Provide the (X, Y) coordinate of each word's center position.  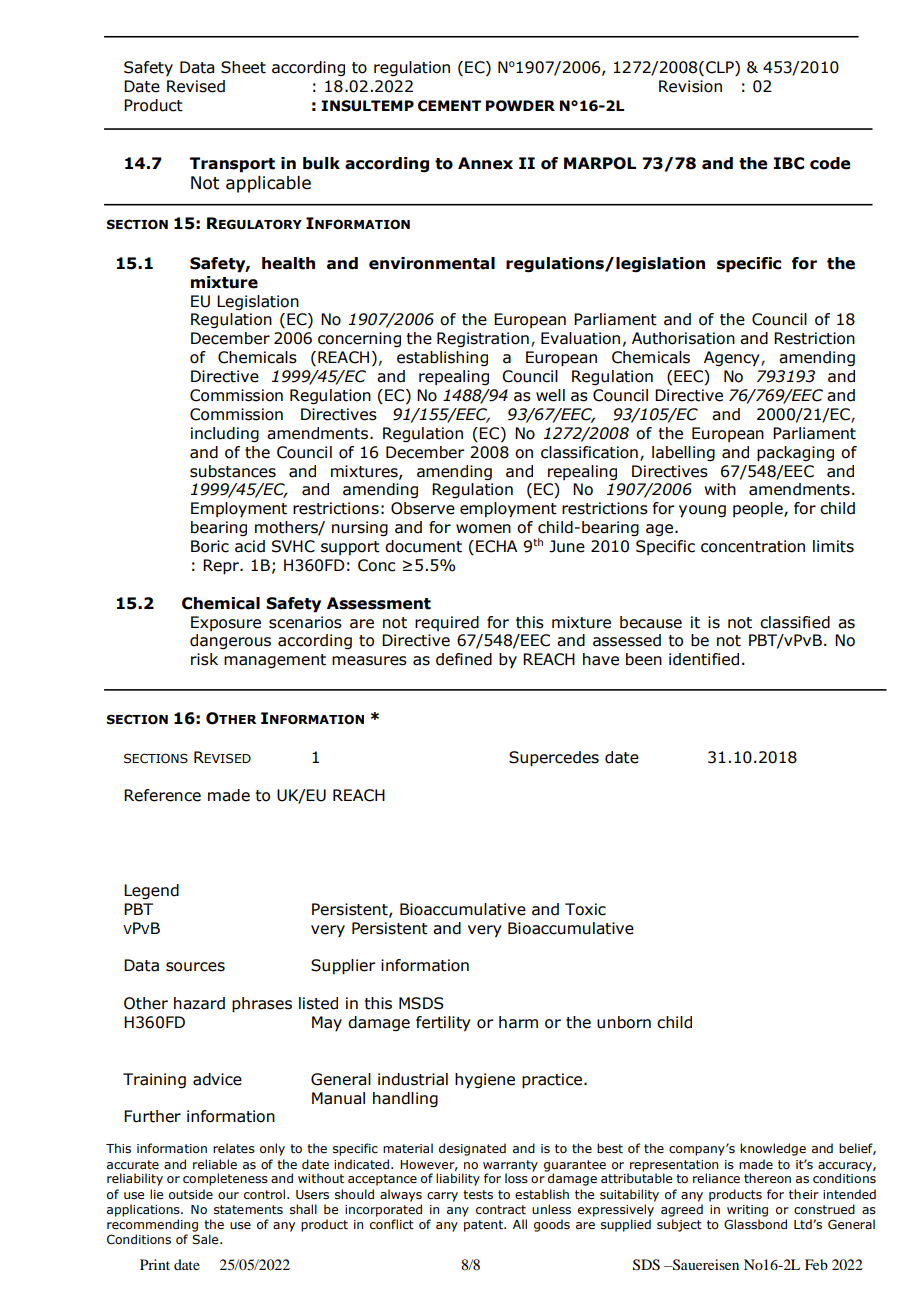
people (759, 509)
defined (464, 659)
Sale (206, 1239)
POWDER (520, 106)
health (288, 263)
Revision (690, 86)
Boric (210, 546)
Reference (162, 795)
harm (518, 1022)
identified (704, 659)
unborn (624, 1022)
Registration (483, 339)
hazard (199, 1003)
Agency (733, 359)
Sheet (243, 67)
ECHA (496, 546)
